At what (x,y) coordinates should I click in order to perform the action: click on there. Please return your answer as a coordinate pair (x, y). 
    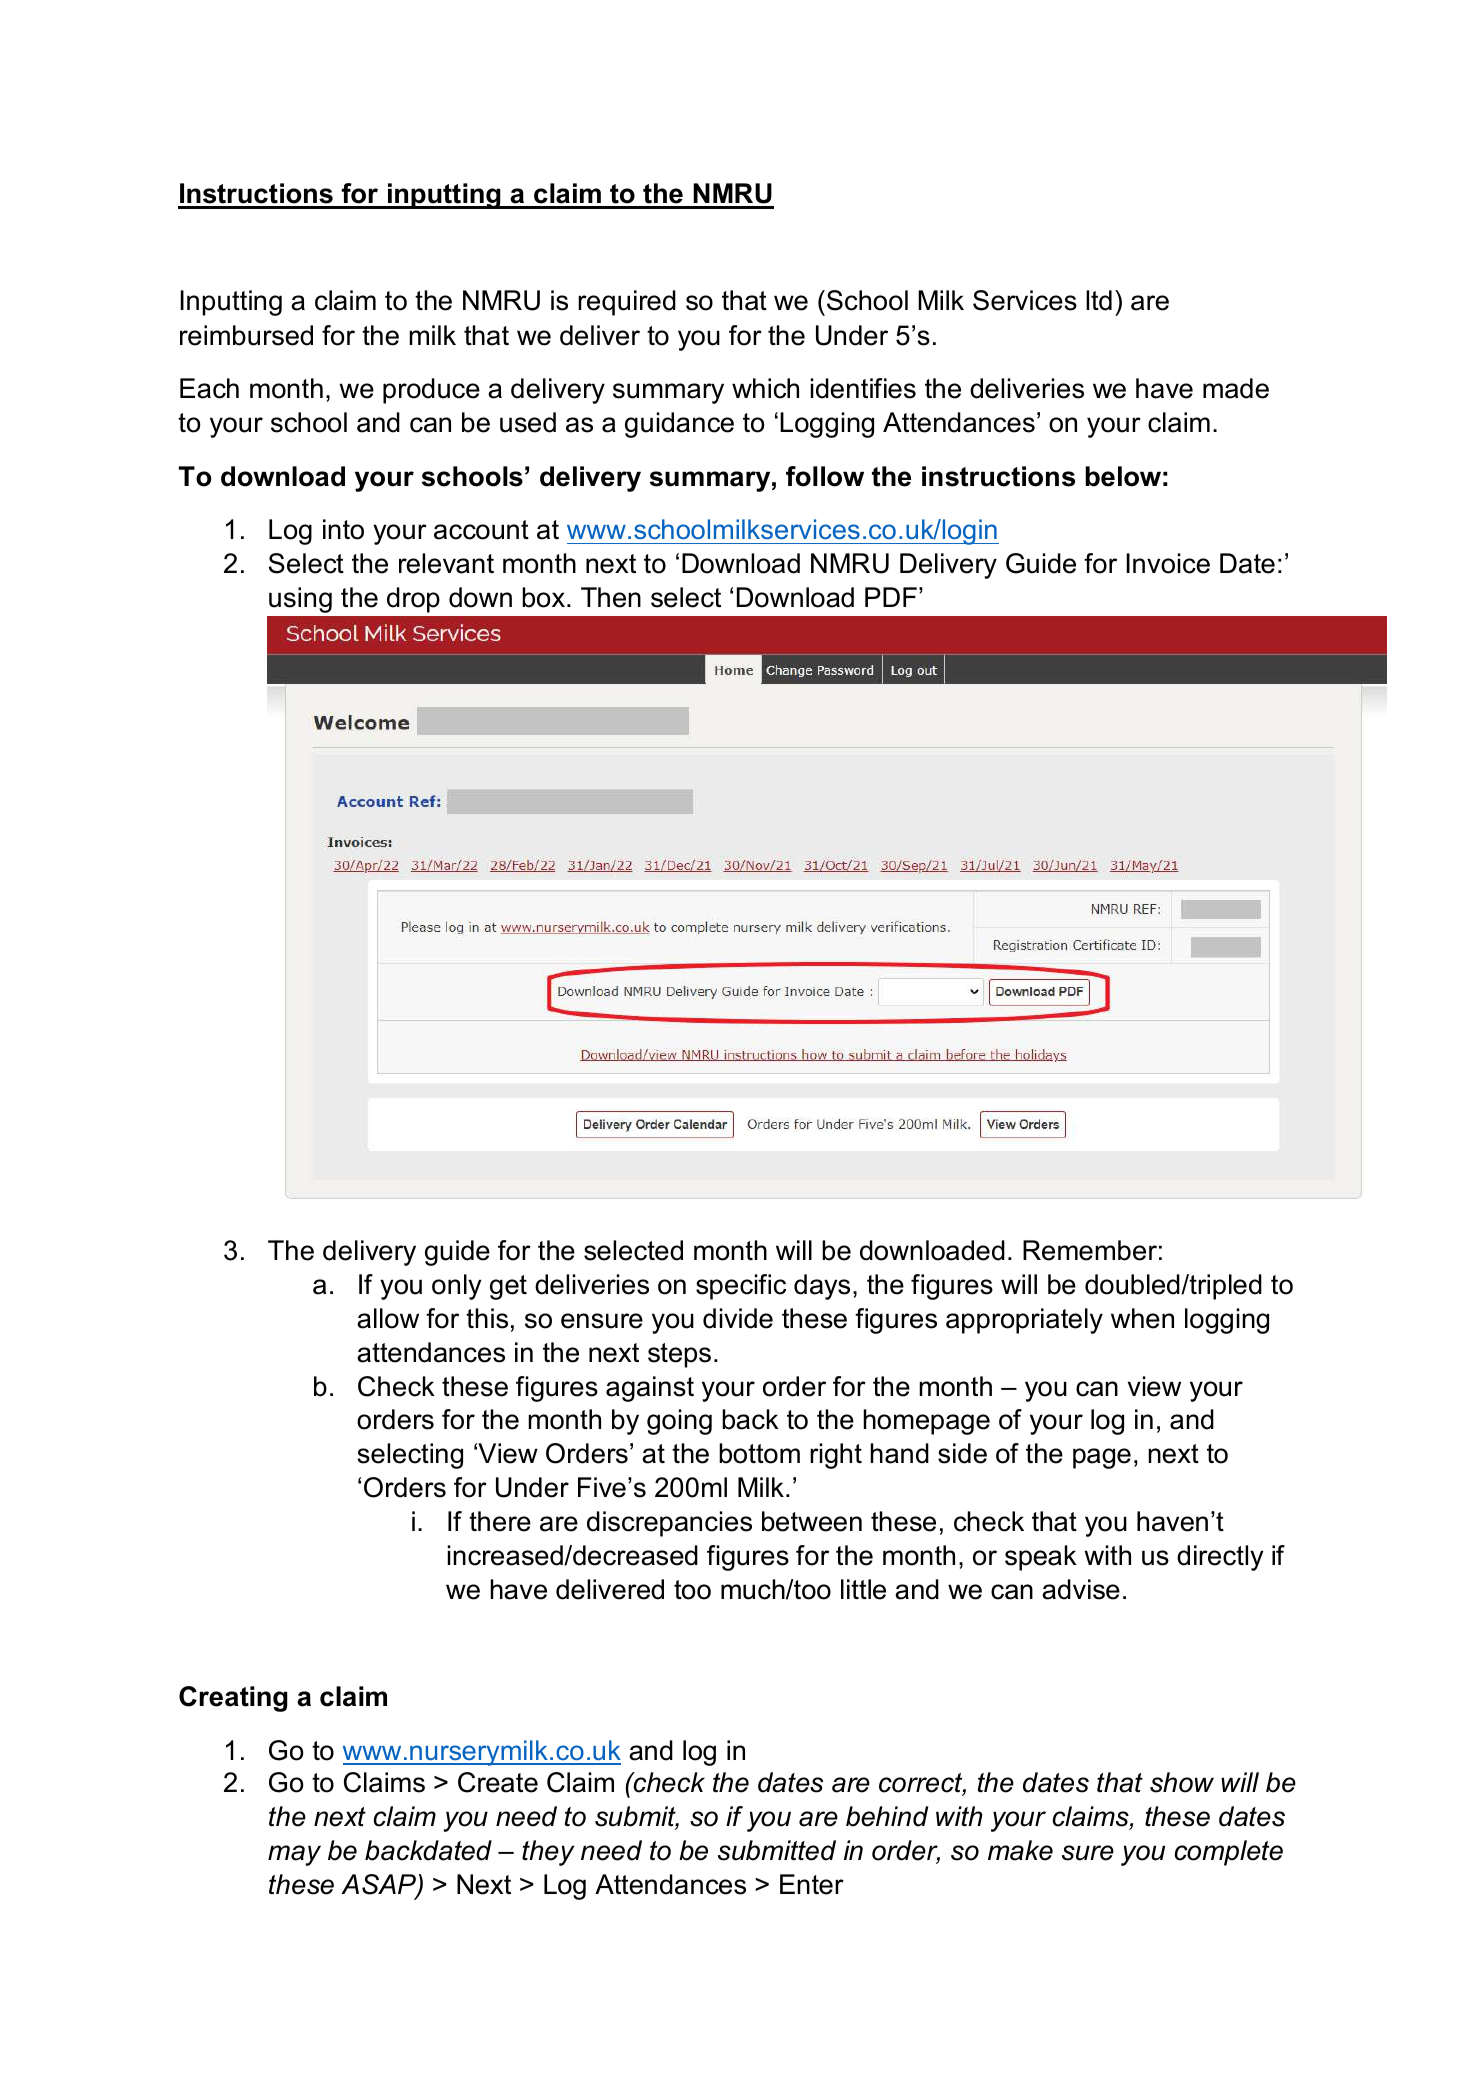
    Looking at the image, I should click on (500, 1521).
